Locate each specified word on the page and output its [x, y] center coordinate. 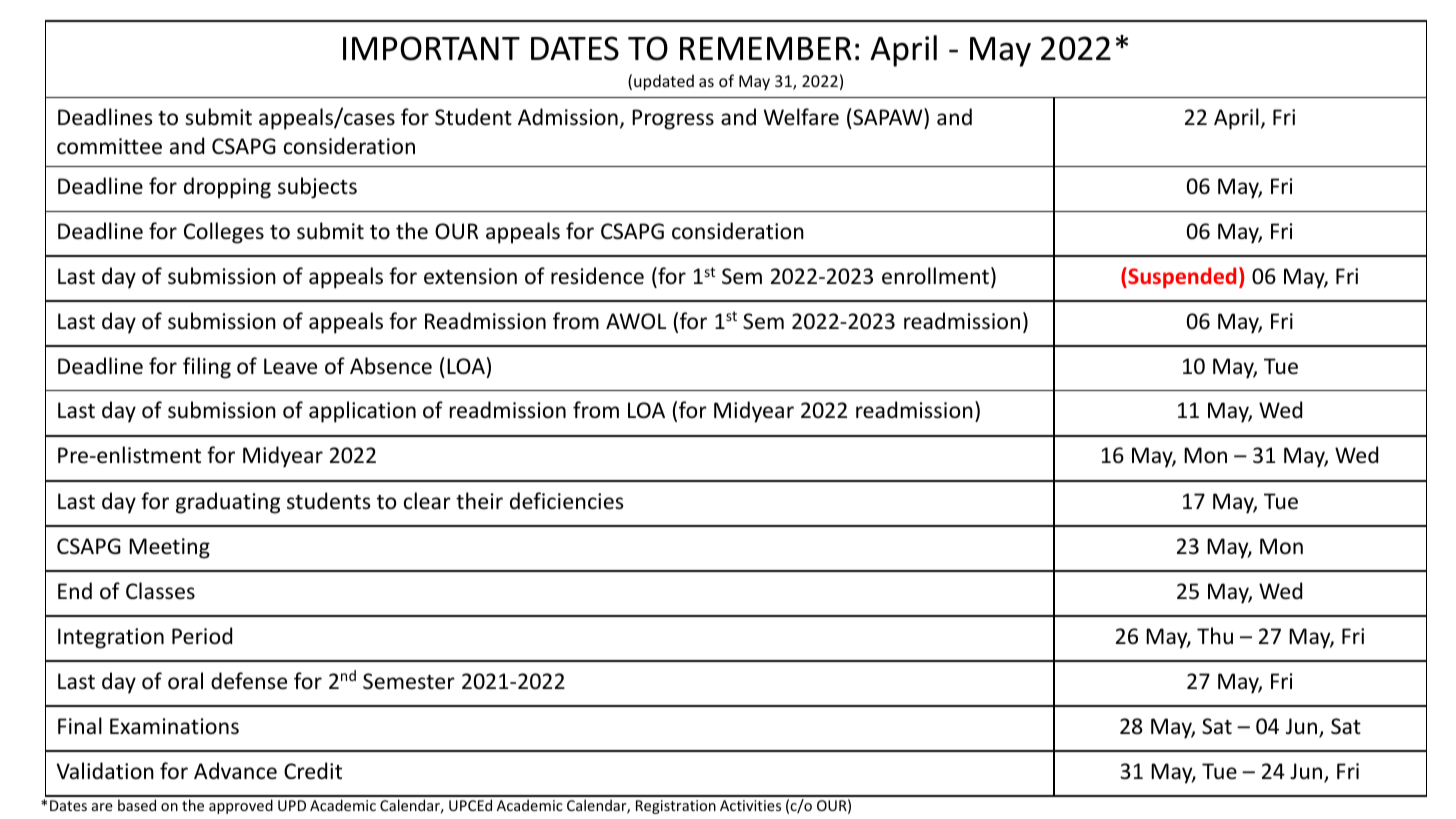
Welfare [801, 117]
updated [664, 82]
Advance [235, 771]
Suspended [1181, 277]
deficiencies [566, 501]
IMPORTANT [431, 48]
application [362, 412]
